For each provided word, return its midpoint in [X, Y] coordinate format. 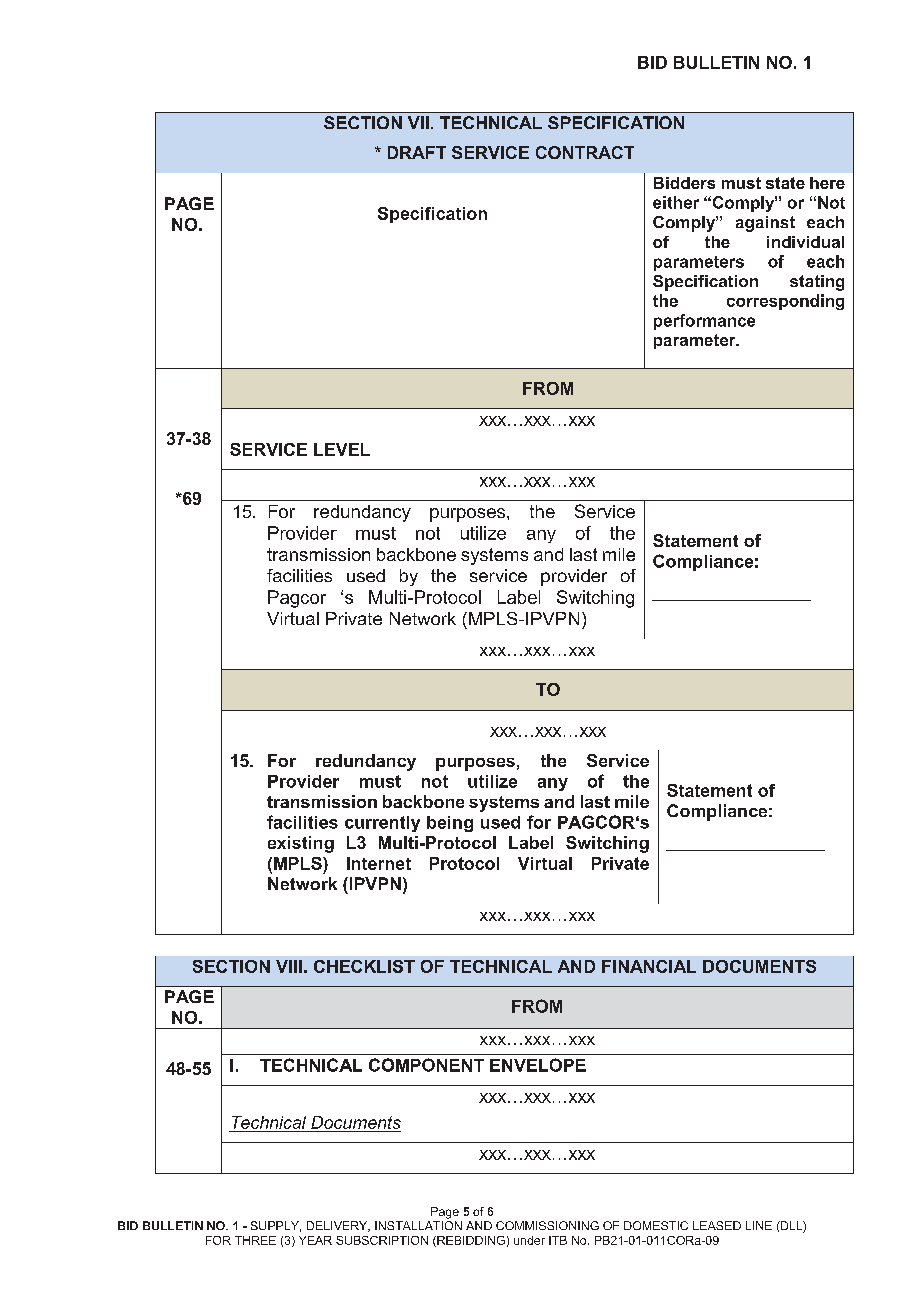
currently [382, 824]
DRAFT [417, 152]
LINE [759, 1225]
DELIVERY [338, 1226]
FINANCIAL [649, 966]
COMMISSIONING [547, 1225]
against [765, 224]
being [450, 824]
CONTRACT [585, 152]
